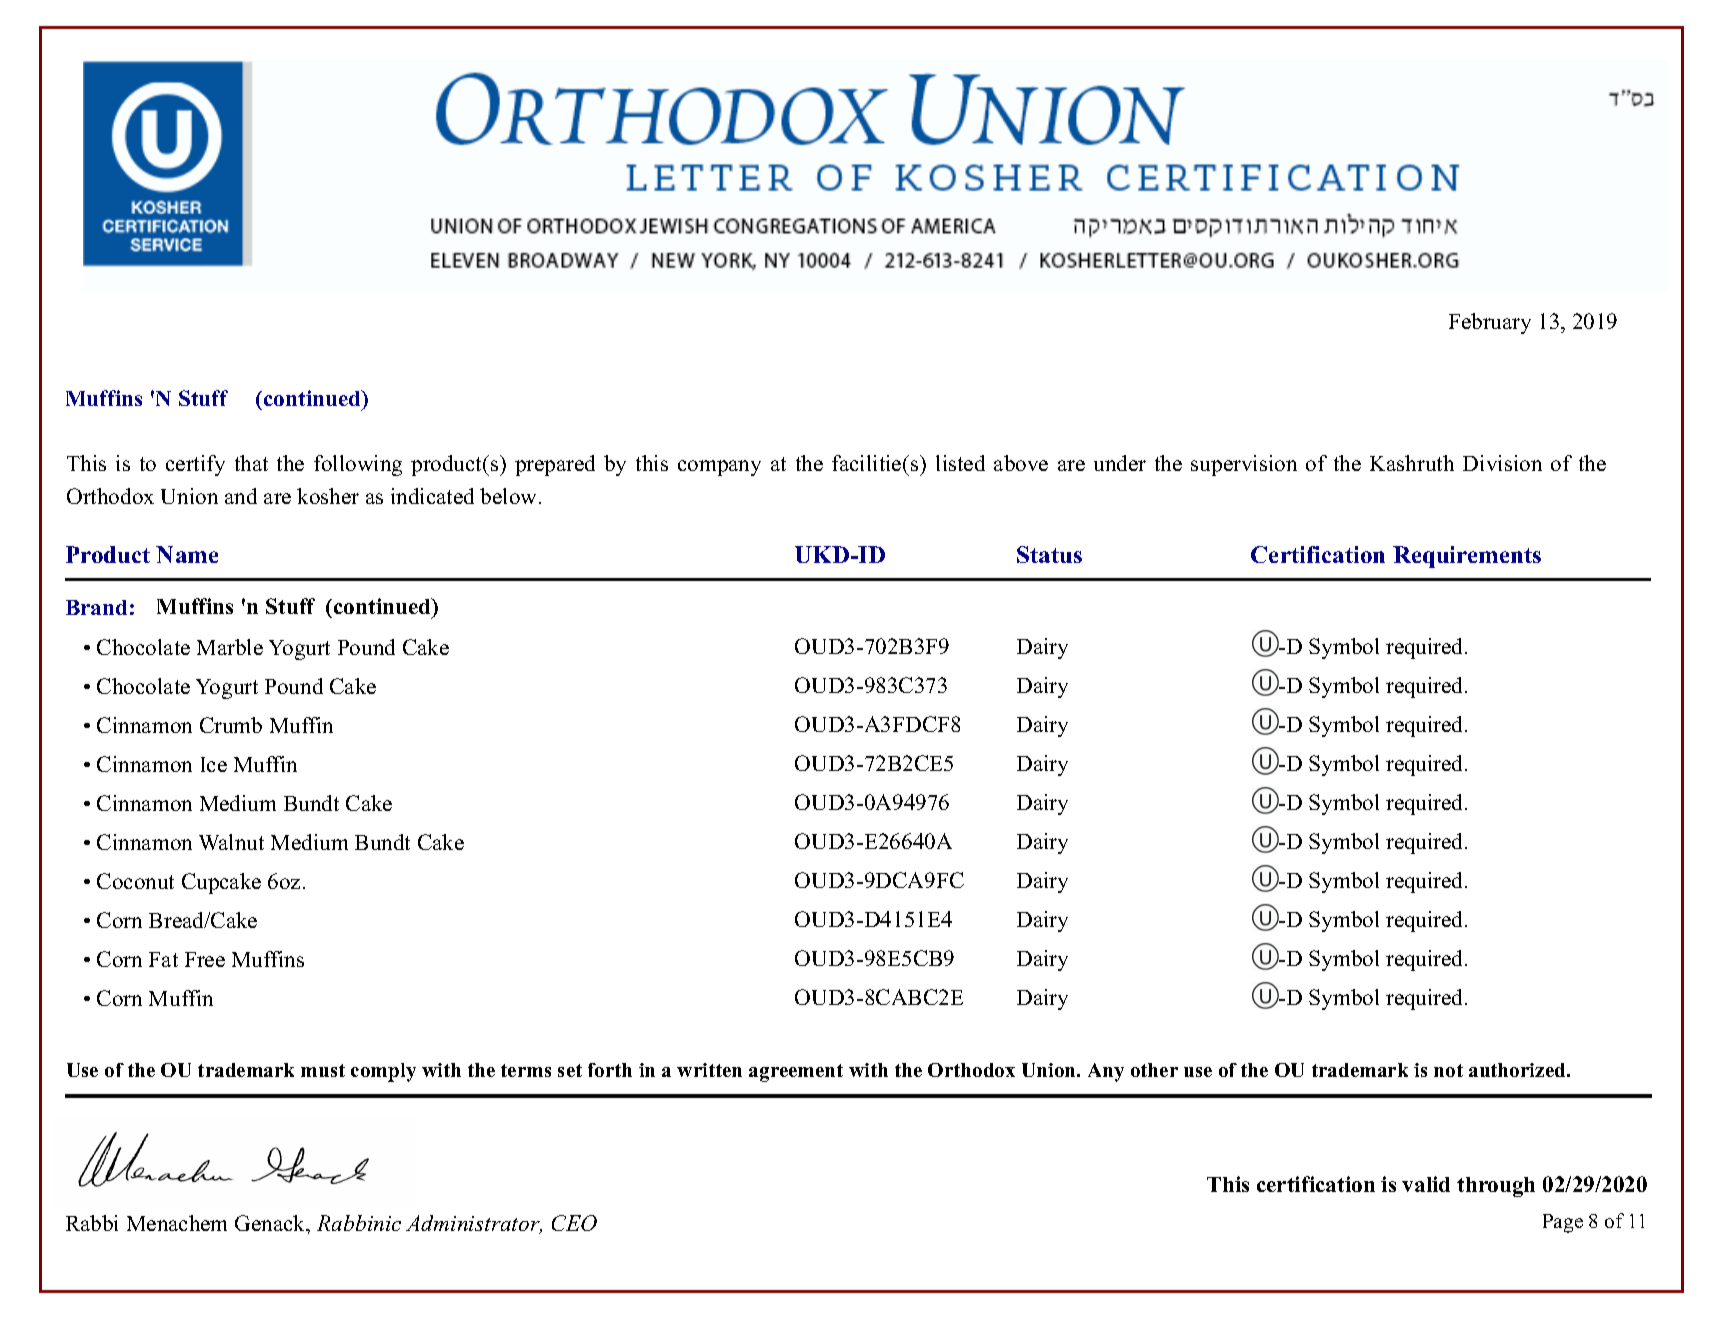 The width and height of the image is (1720, 1329). I want to click on listed, so click(960, 463).
